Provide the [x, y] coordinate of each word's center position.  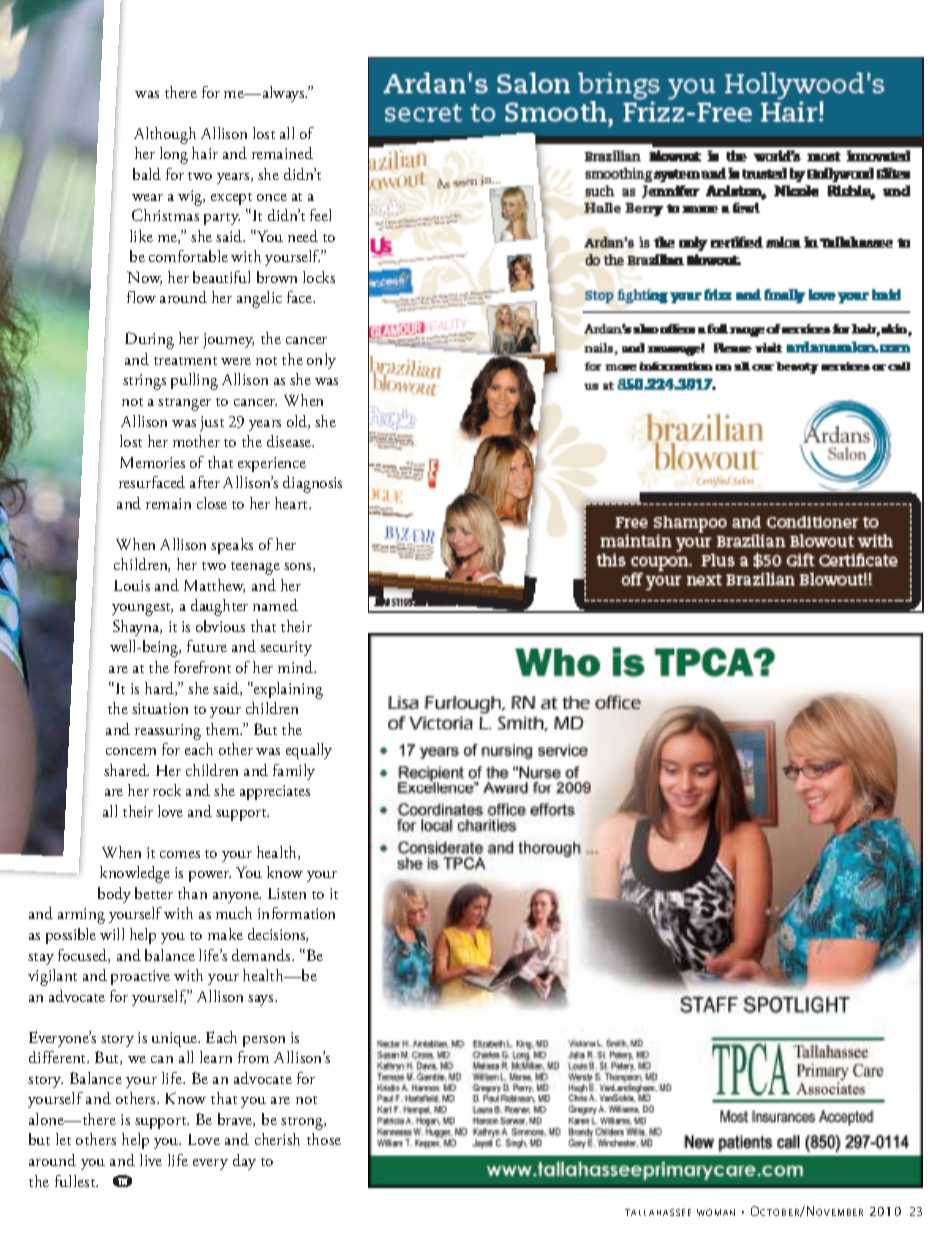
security [286, 648]
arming [81, 916]
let [63, 1139]
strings [144, 382]
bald [147, 174]
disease [290, 441]
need [303, 236]
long [174, 155]
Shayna [137, 628]
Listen [287, 893]
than [192, 893]
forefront [202, 667]
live [151, 1160]
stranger [184, 404]
